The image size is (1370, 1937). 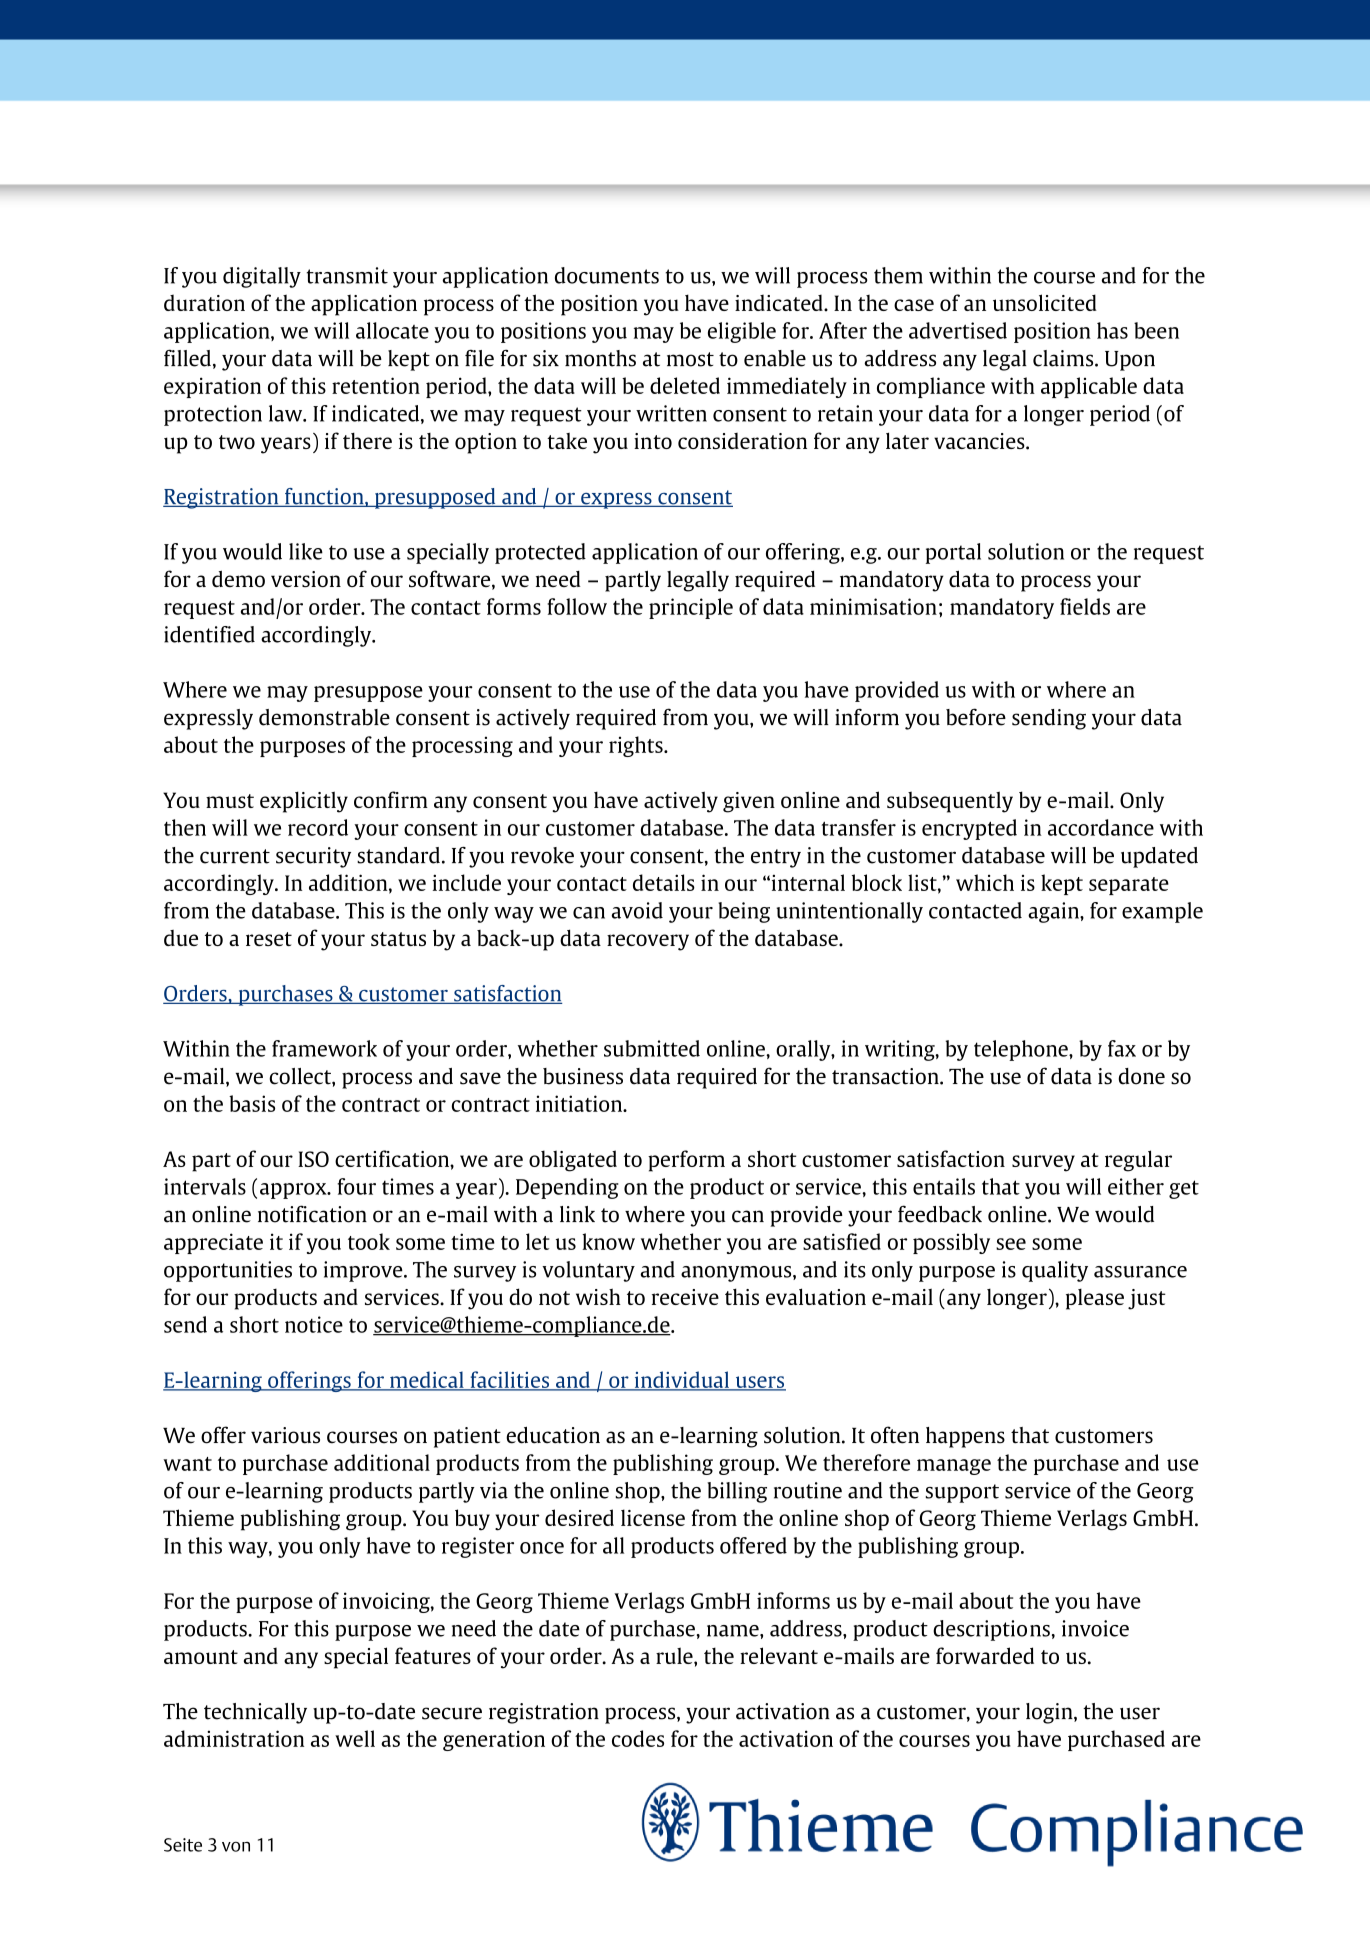 I want to click on telephone, so click(x=1022, y=1050).
